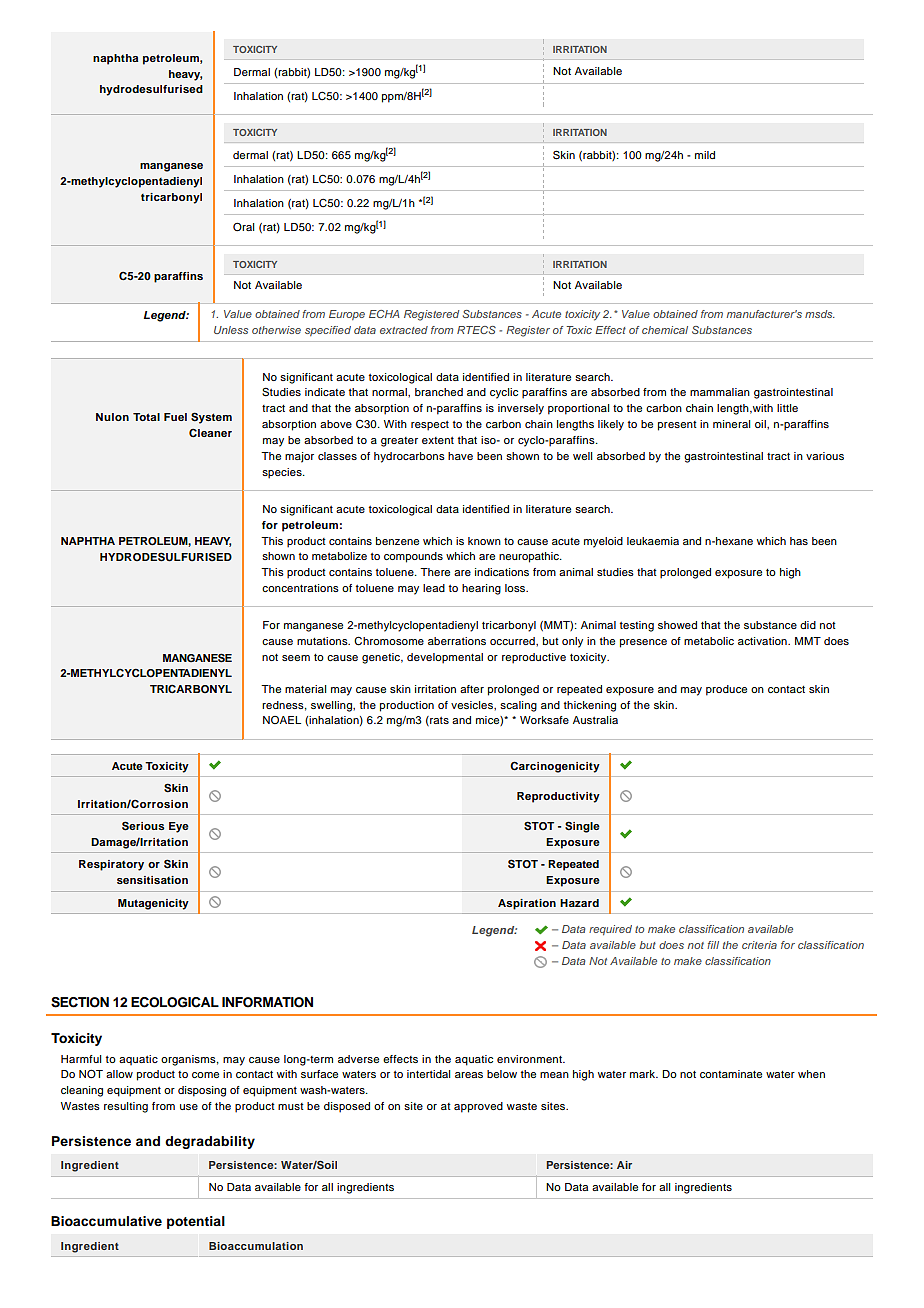 The height and width of the screenshot is (1308, 924). I want to click on Oral, so click(243, 226).
